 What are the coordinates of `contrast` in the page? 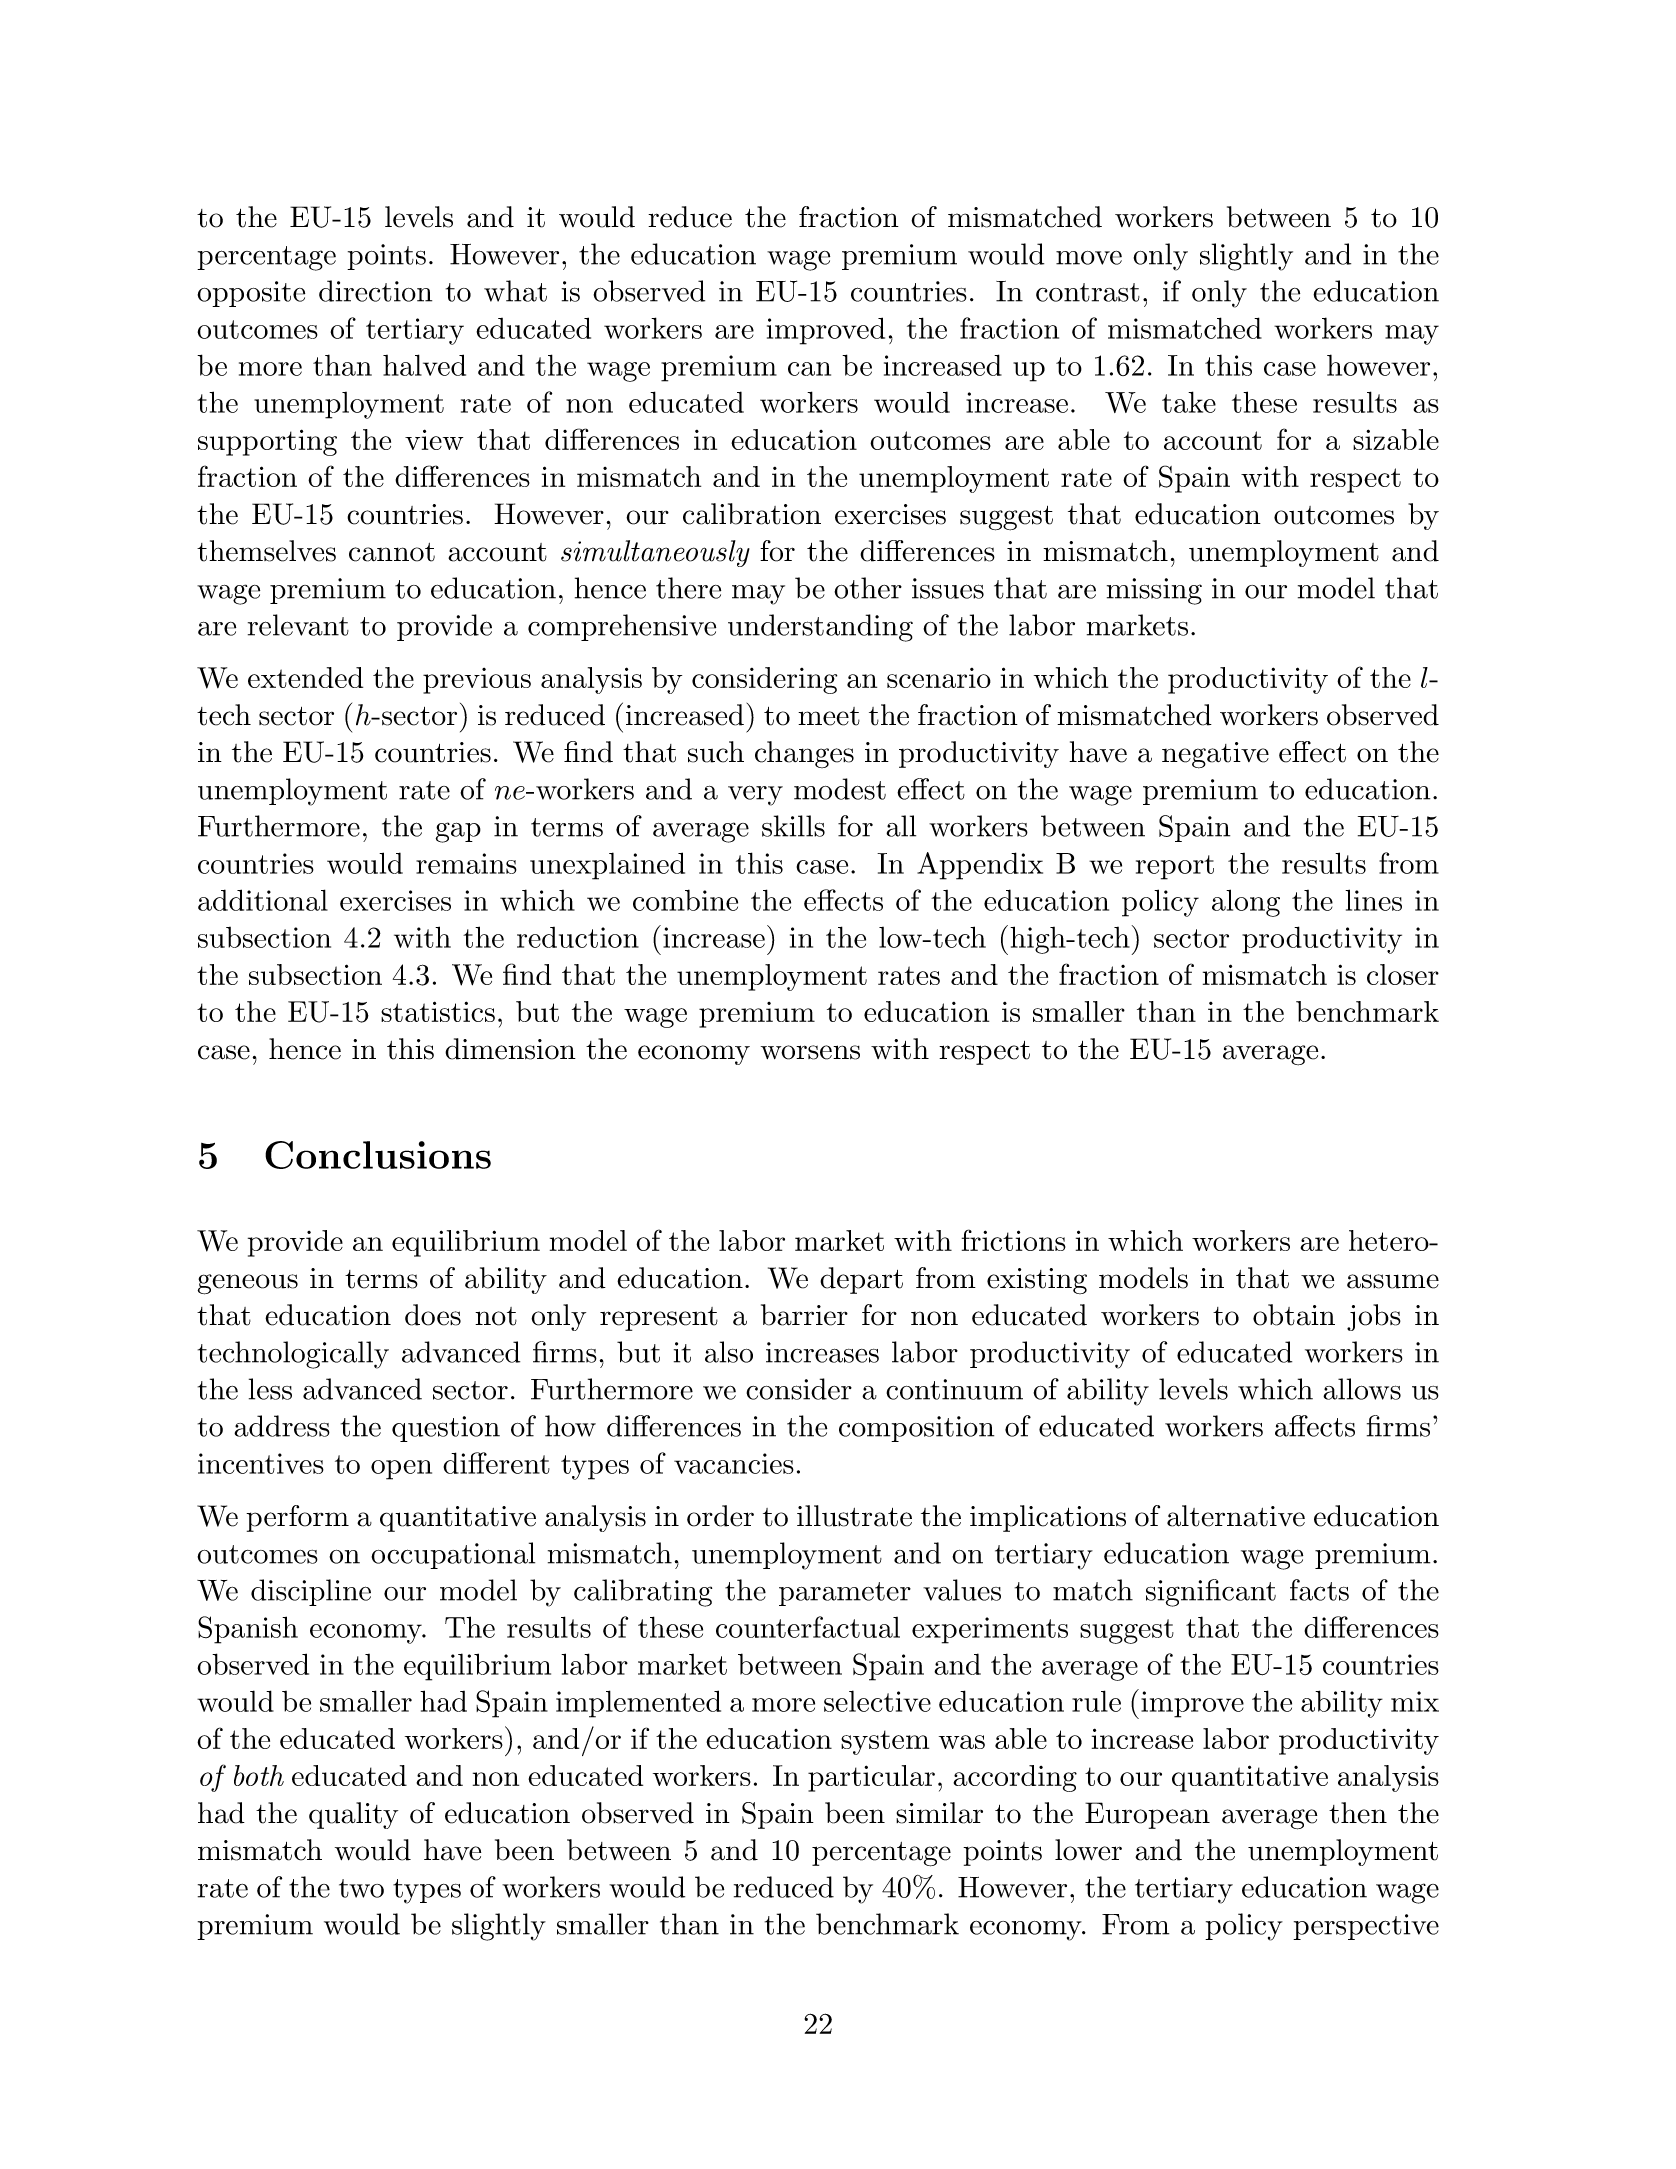 It's located at (1088, 292).
